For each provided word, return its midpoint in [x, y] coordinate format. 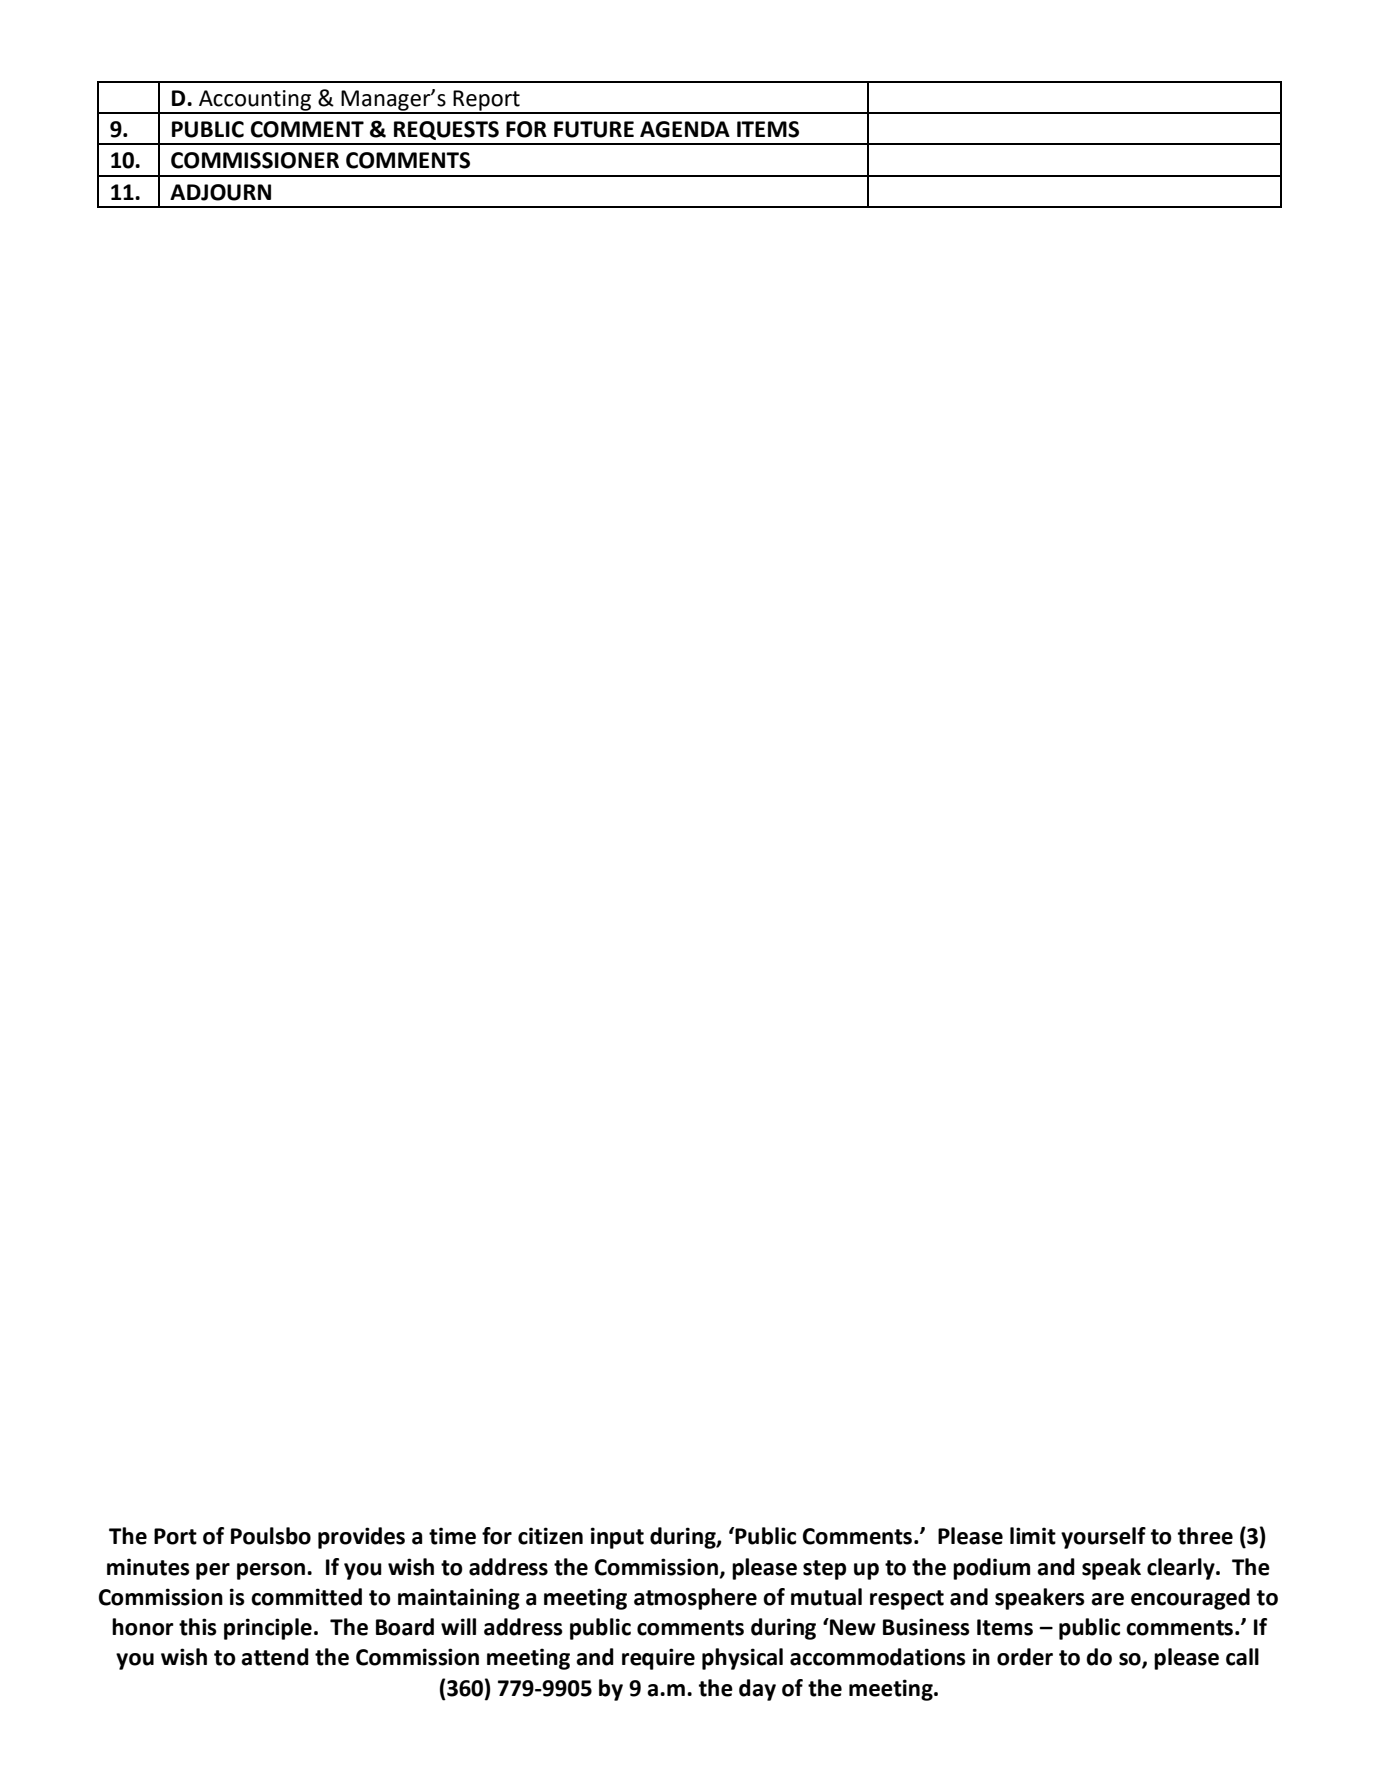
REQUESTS [446, 130]
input [617, 1538]
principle [268, 1629]
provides [361, 1538]
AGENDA [685, 129]
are [1107, 1599]
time [452, 1536]
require [658, 1659]
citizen [550, 1536]
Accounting [255, 101]
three [1205, 1536]
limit [1033, 1536]
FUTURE [594, 129]
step [824, 1570]
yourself [1103, 1538]
